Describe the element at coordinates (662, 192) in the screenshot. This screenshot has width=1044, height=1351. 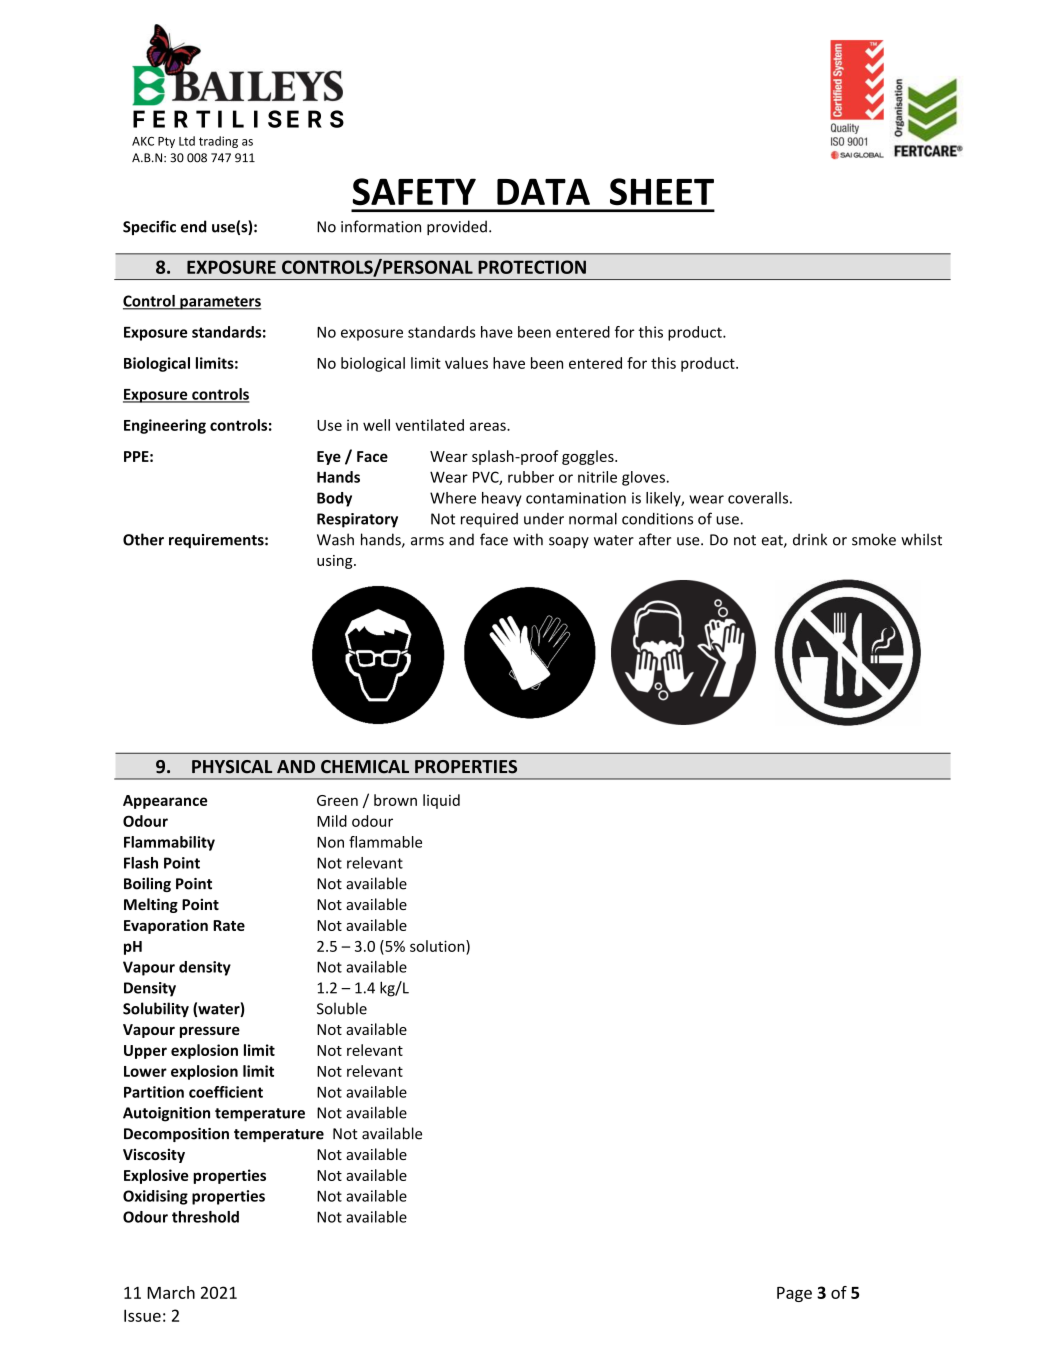
I see `SHEET` at that location.
